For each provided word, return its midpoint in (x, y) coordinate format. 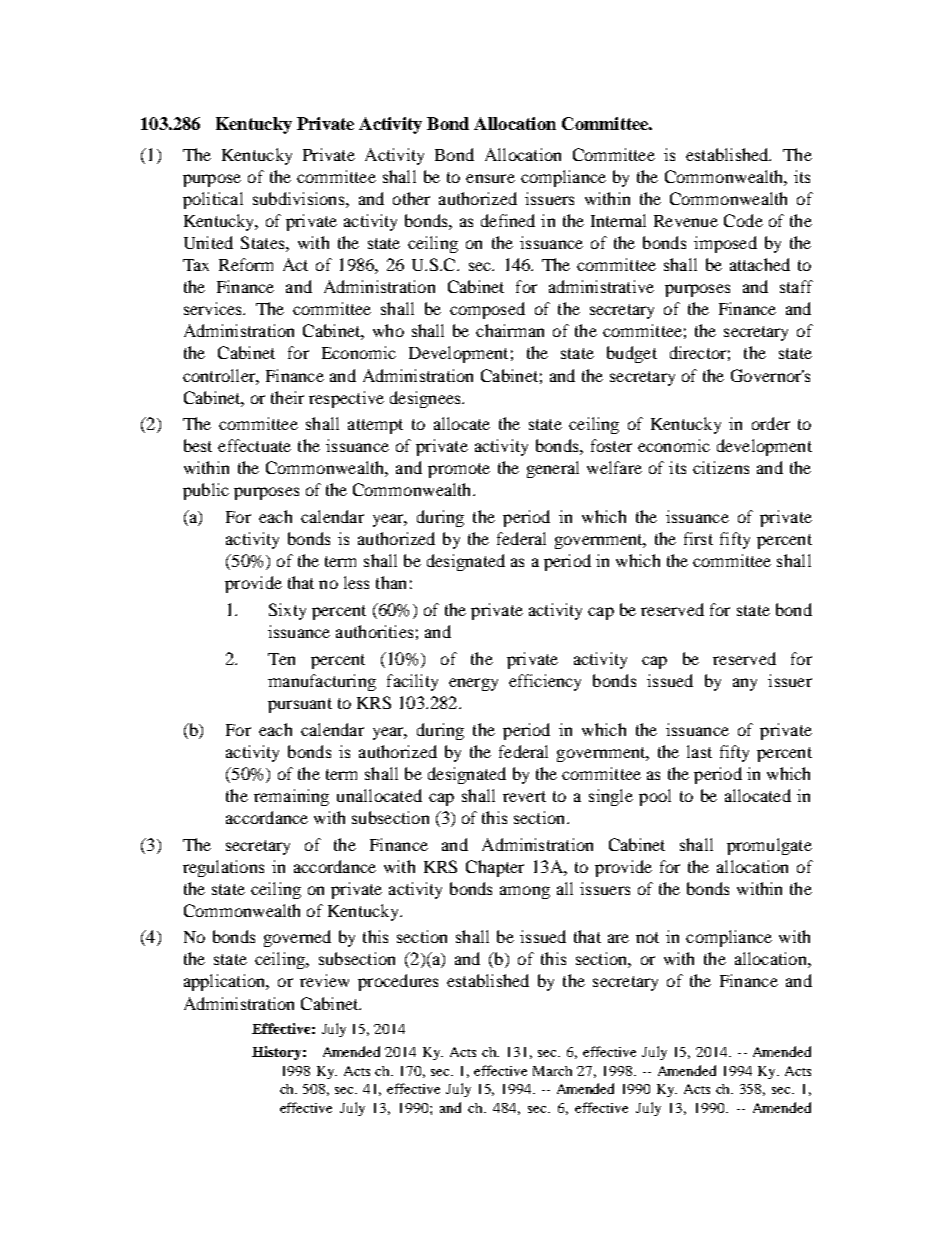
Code (743, 220)
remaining (291, 797)
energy (473, 684)
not (647, 937)
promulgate (769, 846)
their (287, 397)
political (213, 200)
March (552, 1071)
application (226, 982)
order (771, 423)
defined (508, 220)
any (745, 684)
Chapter (495, 868)
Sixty (287, 611)
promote (459, 470)
